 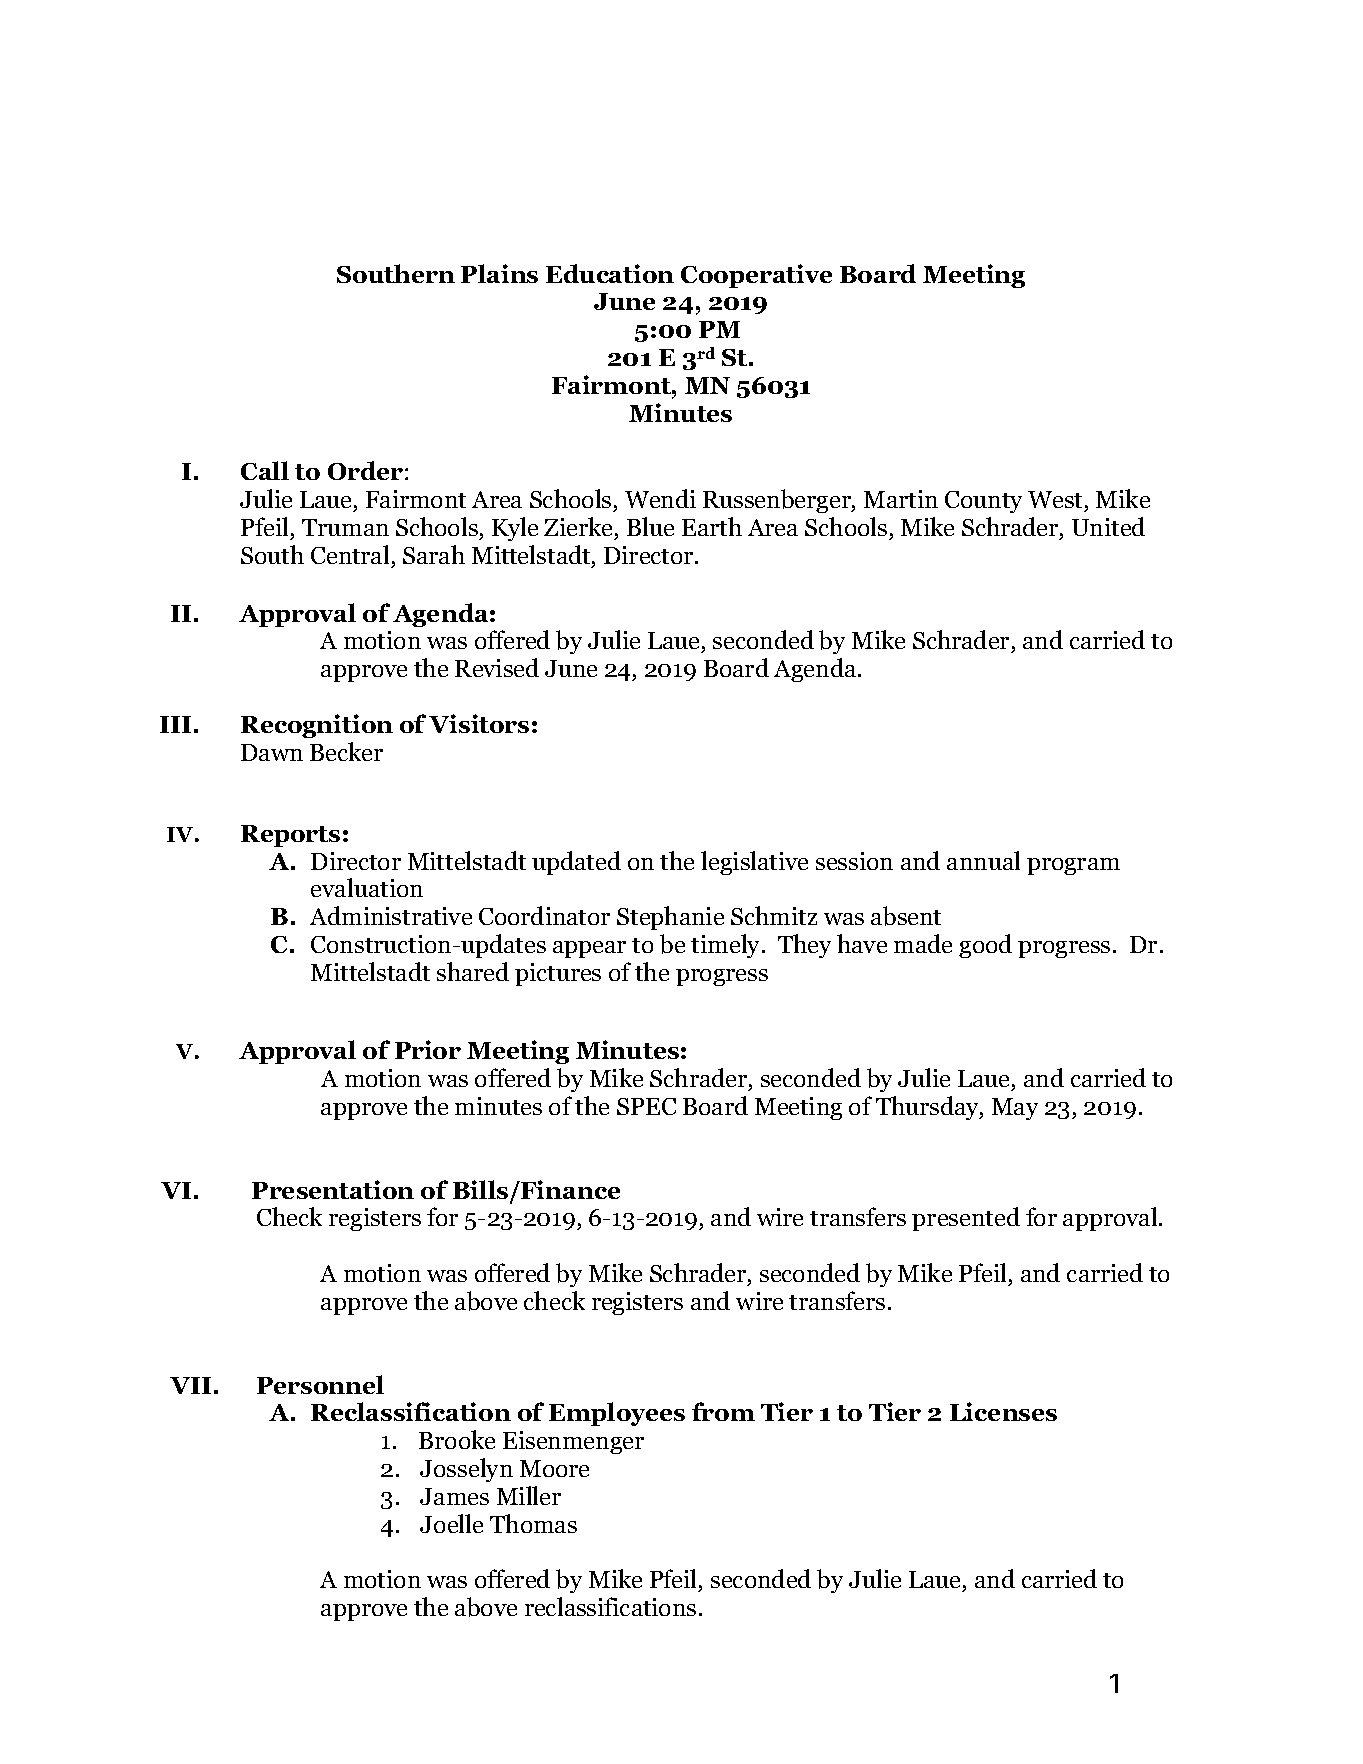 I want to click on Personnel, so click(x=320, y=1384).
